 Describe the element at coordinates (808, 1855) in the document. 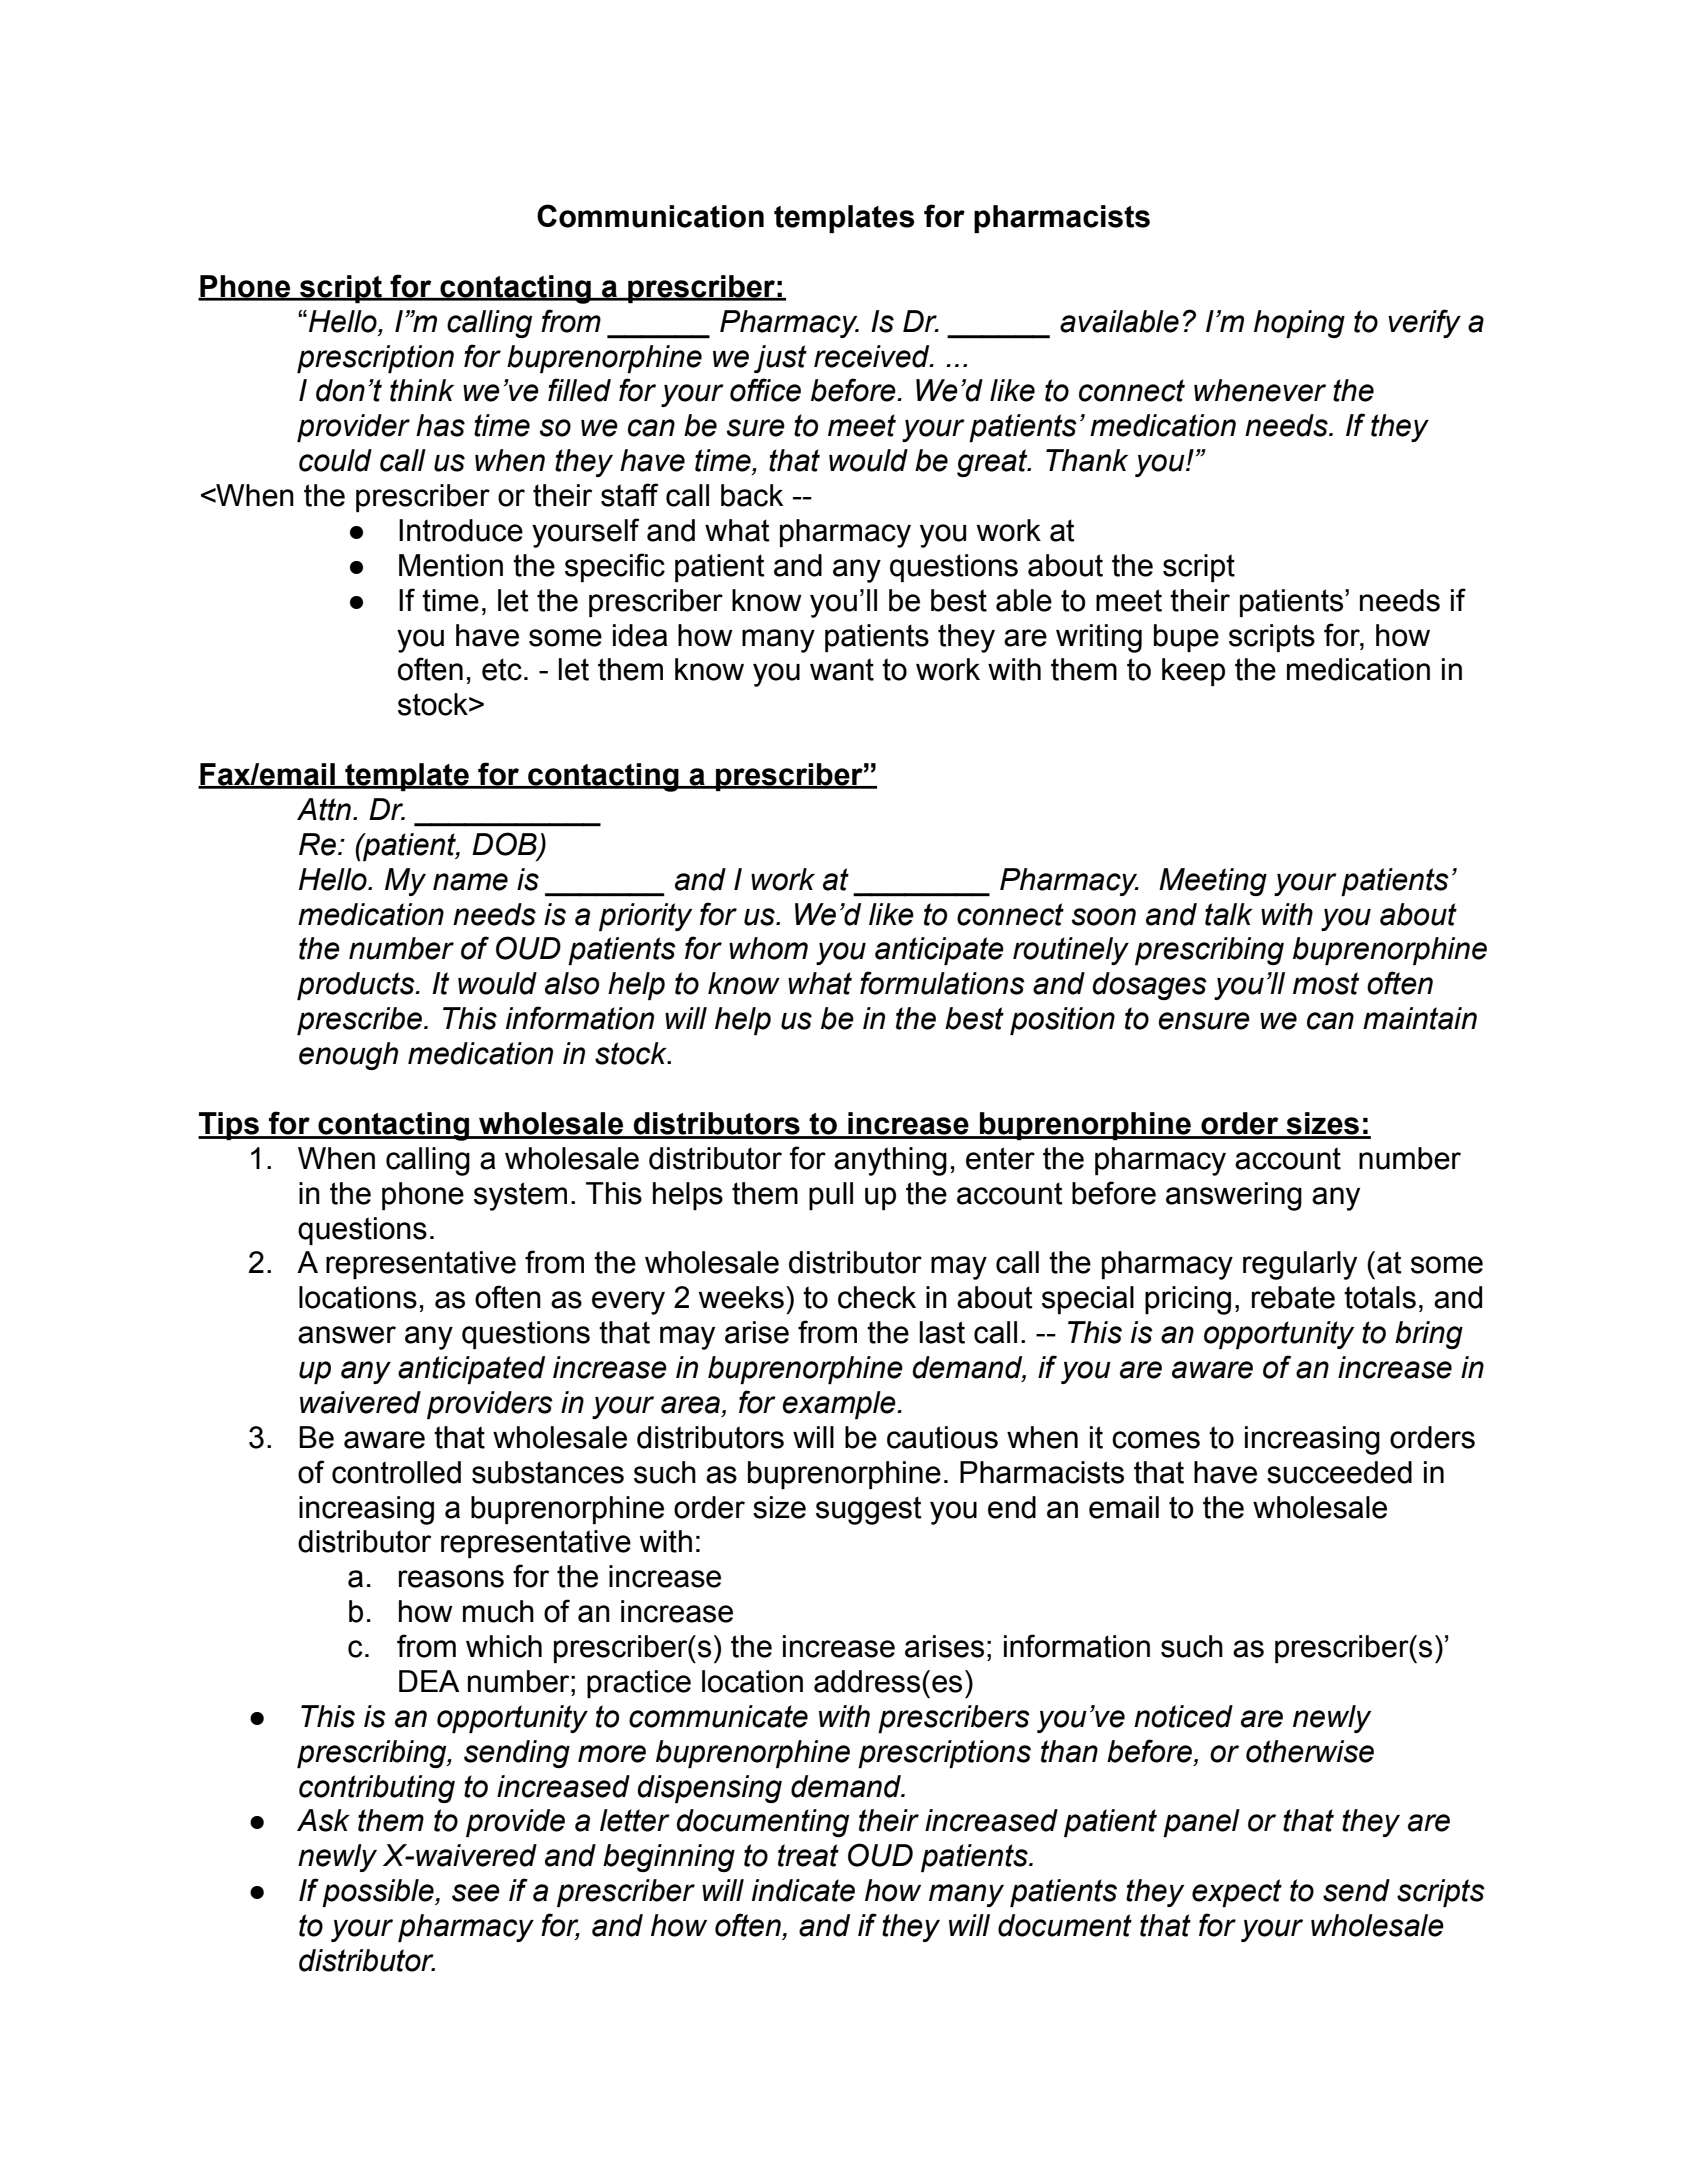

I see `treat` at that location.
